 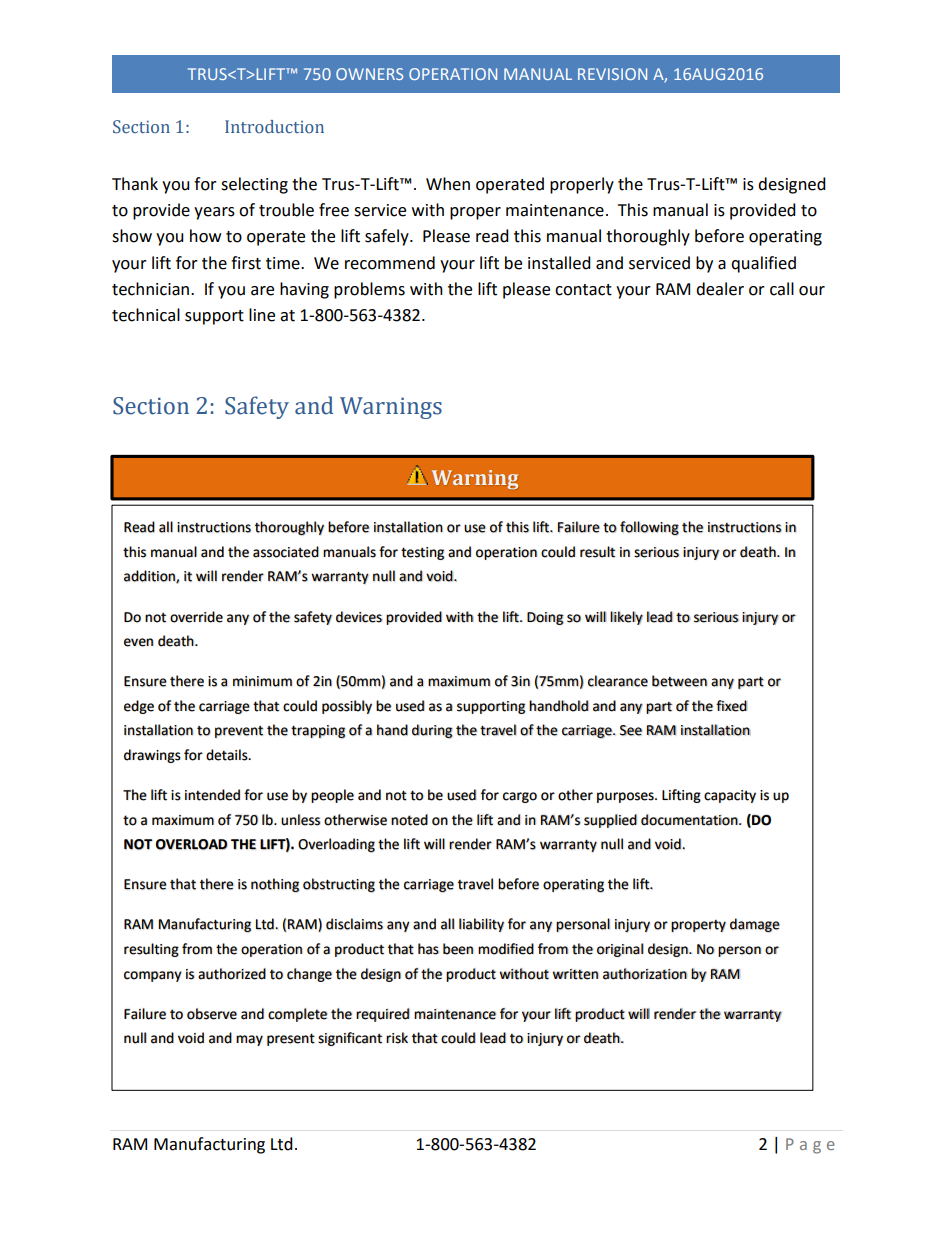 I want to click on observe, so click(x=212, y=1014).
